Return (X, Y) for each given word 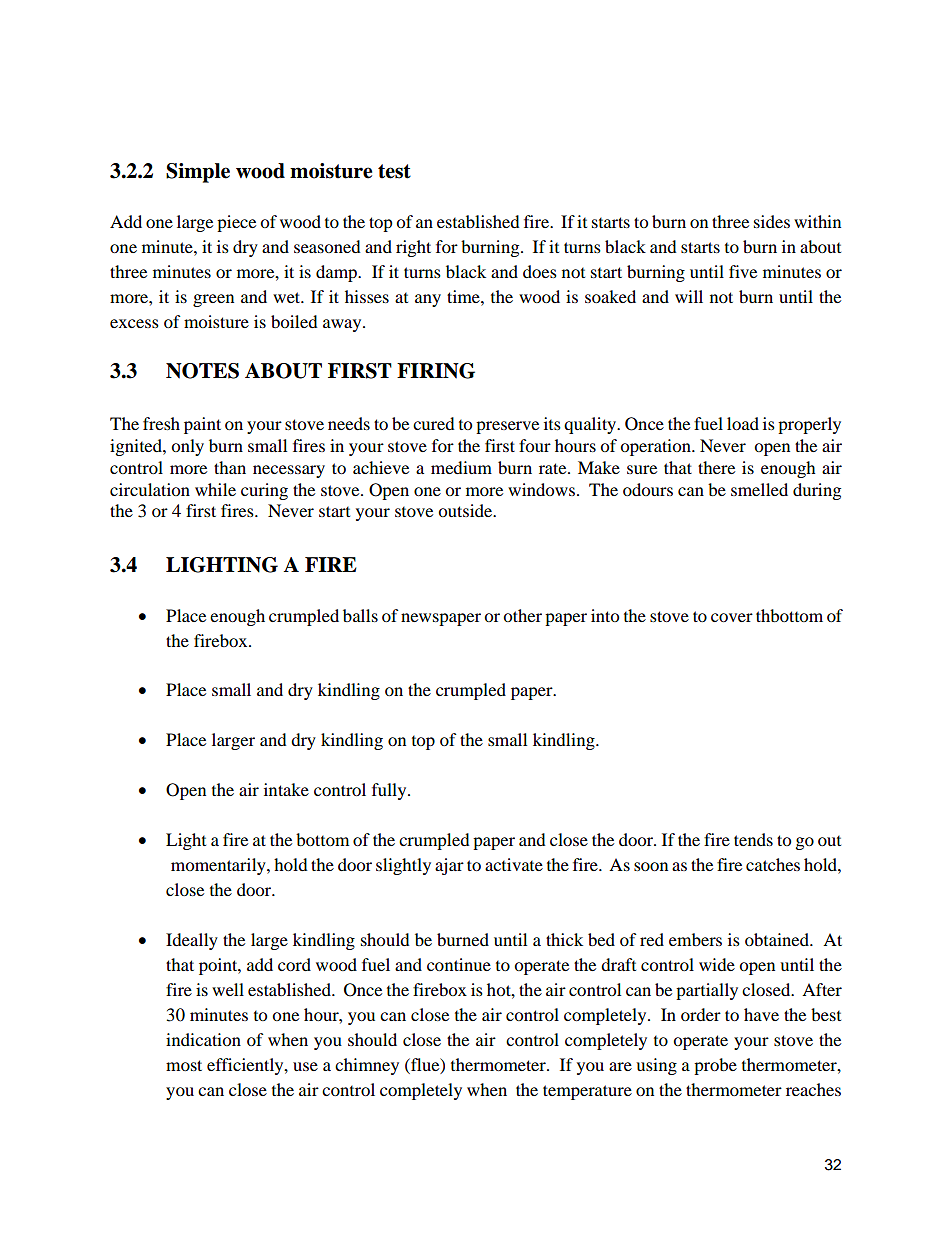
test (394, 171)
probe (715, 1066)
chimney (367, 1066)
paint (202, 425)
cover (732, 617)
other (522, 615)
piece (236, 223)
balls (360, 615)
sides (772, 221)
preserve (507, 427)
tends (753, 839)
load (743, 423)
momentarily (219, 866)
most (184, 1065)
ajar (449, 866)
